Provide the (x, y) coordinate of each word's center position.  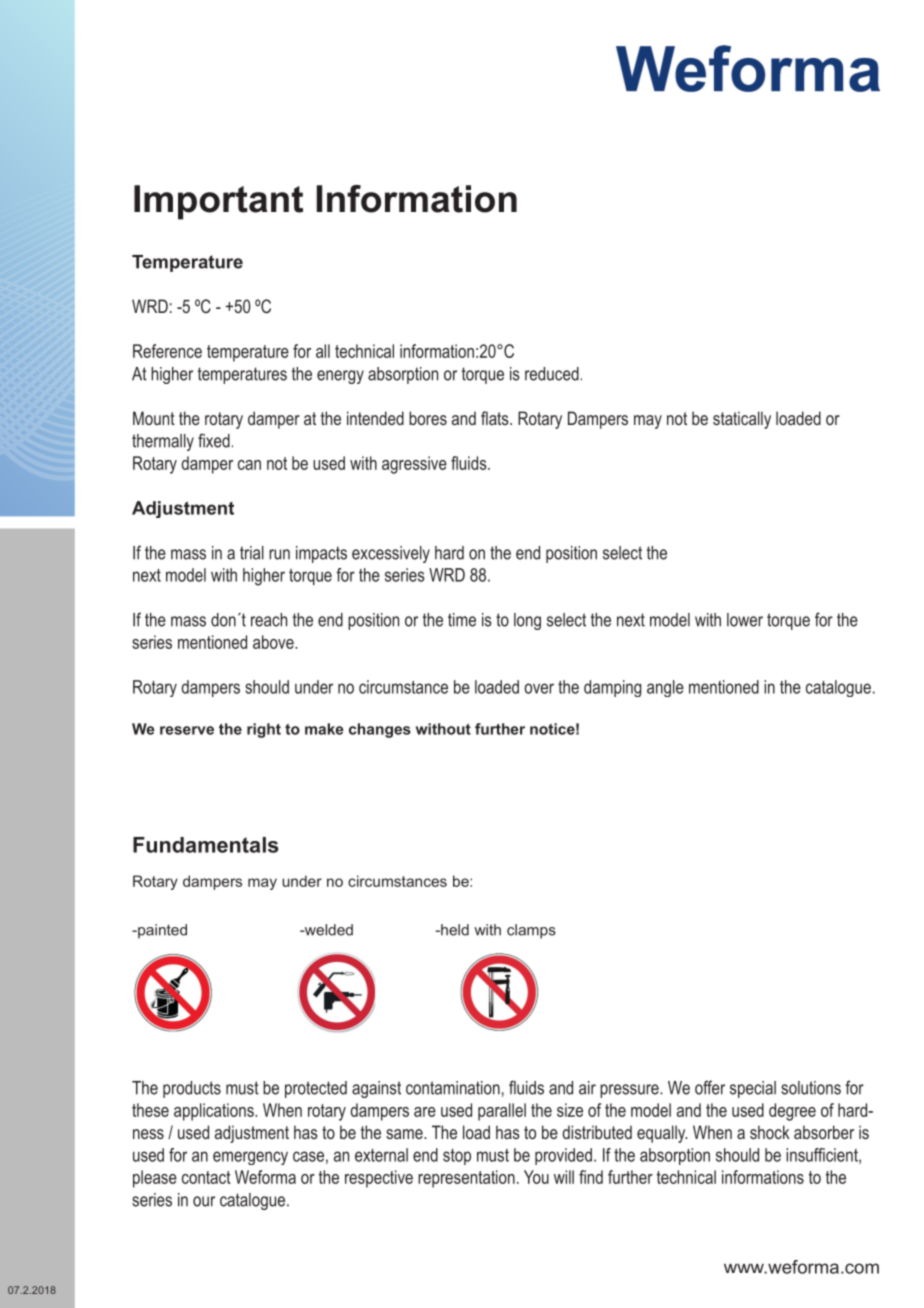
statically (742, 420)
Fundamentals (205, 845)
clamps (531, 931)
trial (252, 553)
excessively (391, 554)
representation (466, 1179)
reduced (552, 374)
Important (218, 202)
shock (770, 1132)
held (454, 930)
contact (206, 1177)
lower (745, 620)
